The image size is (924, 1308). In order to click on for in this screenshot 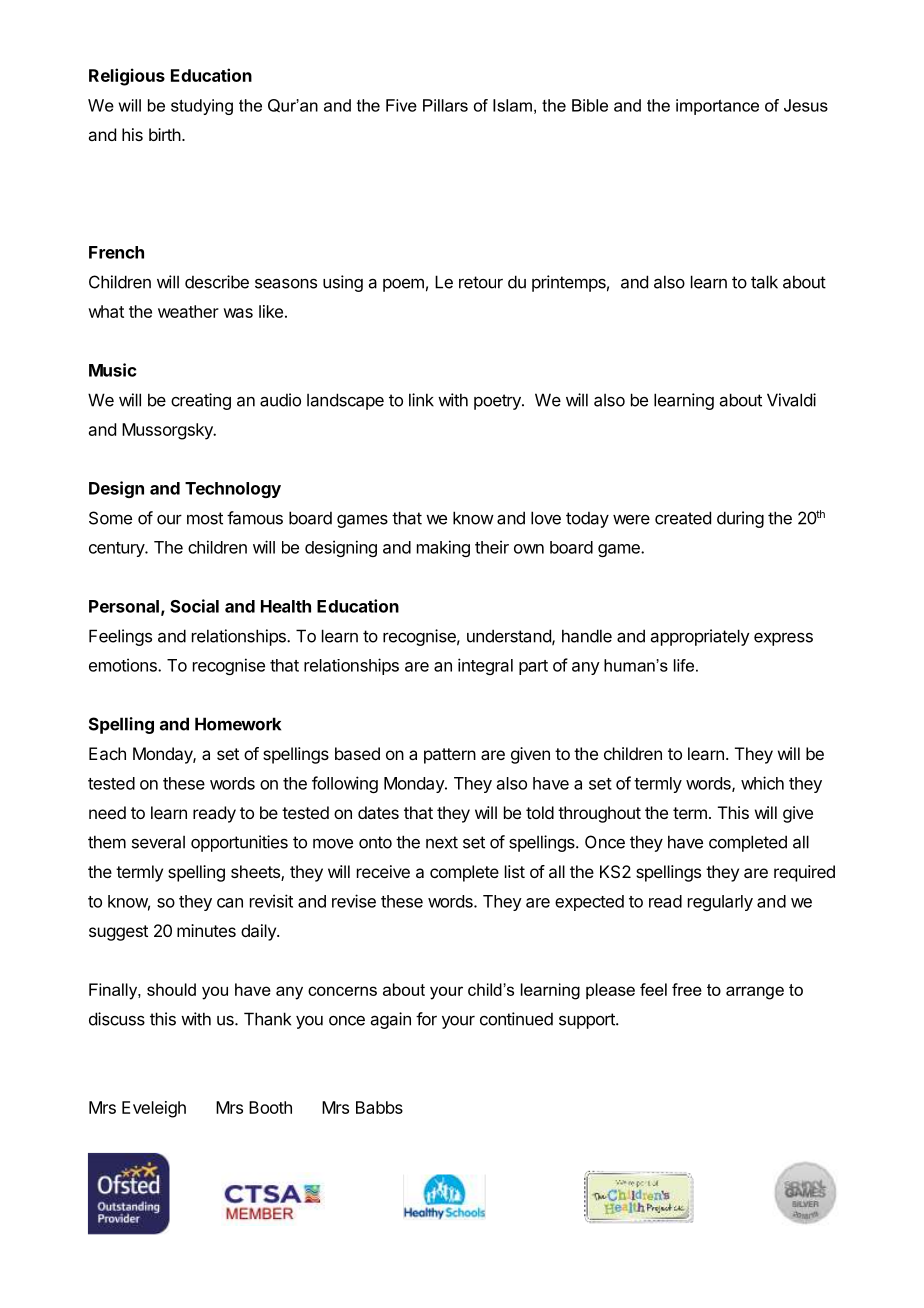, I will do `click(426, 1019)`.
